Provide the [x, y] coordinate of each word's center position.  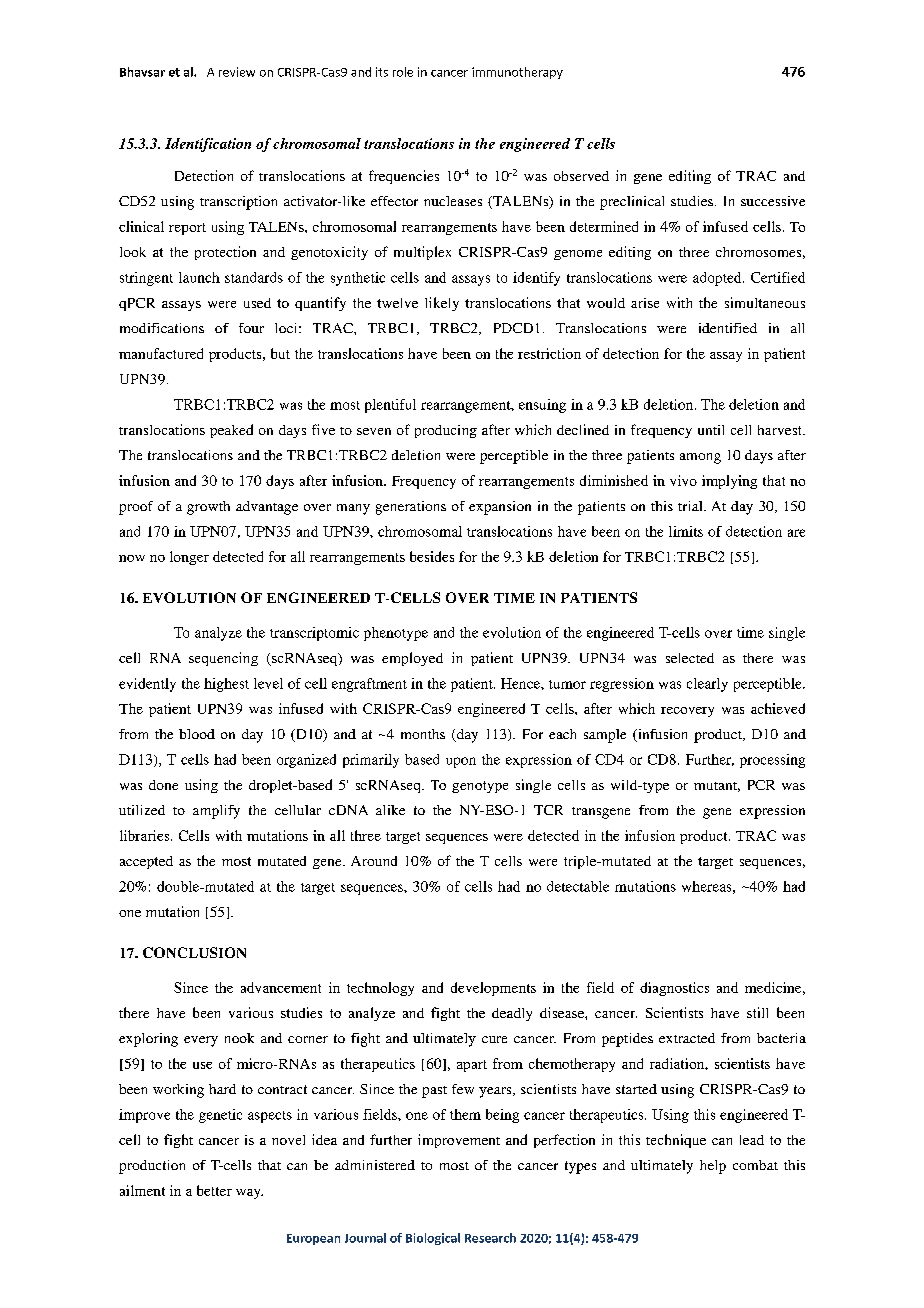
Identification [208, 145]
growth [208, 508]
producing [446, 431]
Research [490, 1238]
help [713, 1167]
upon [461, 762]
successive [773, 201]
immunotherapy [517, 73]
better [214, 1190]
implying [729, 482]
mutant [717, 787]
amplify [216, 812]
